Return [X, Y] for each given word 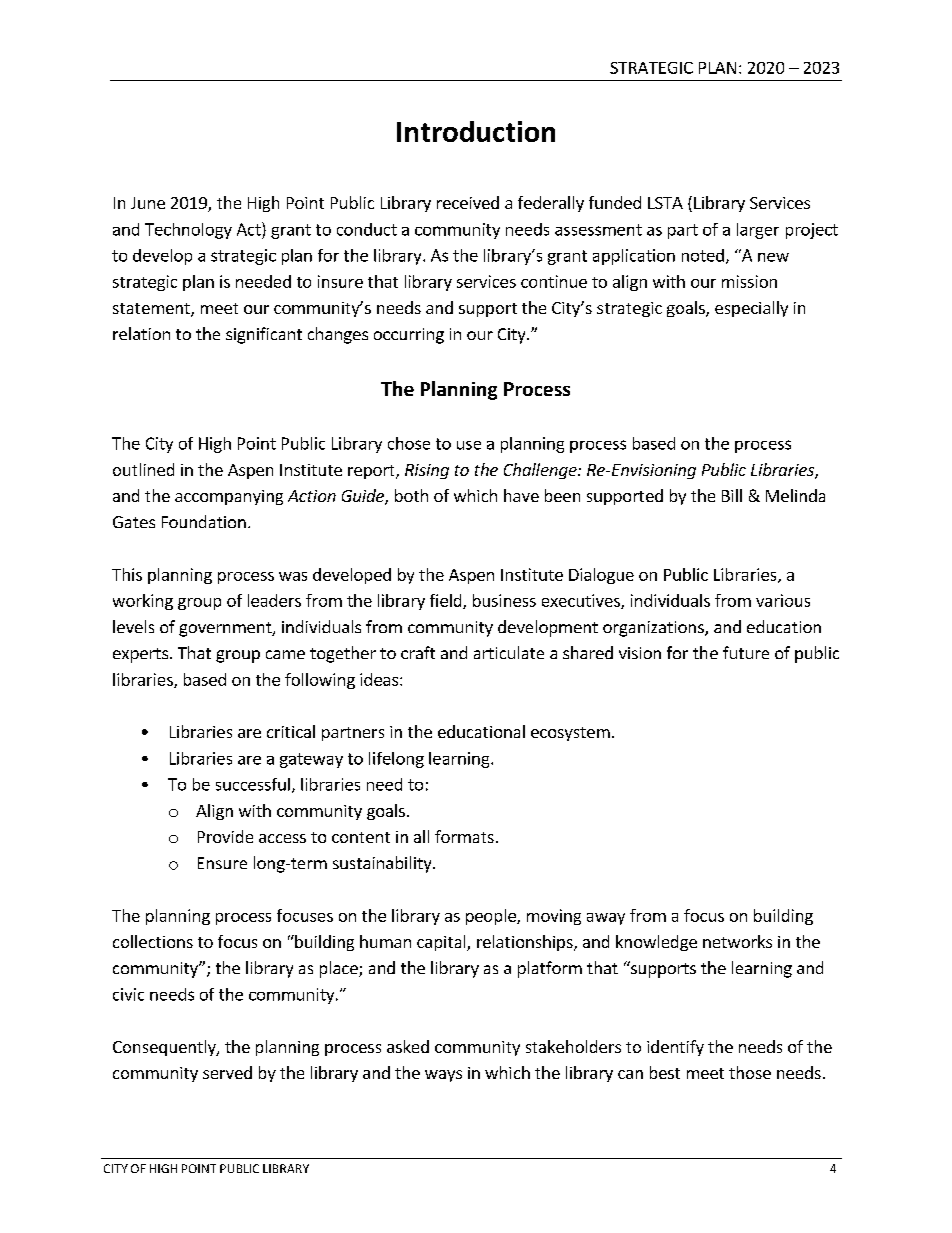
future [746, 652]
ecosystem [570, 734]
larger [758, 231]
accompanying [229, 497]
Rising [427, 471]
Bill [732, 495]
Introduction [476, 131]
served [227, 1072]
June [148, 203]
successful [253, 784]
